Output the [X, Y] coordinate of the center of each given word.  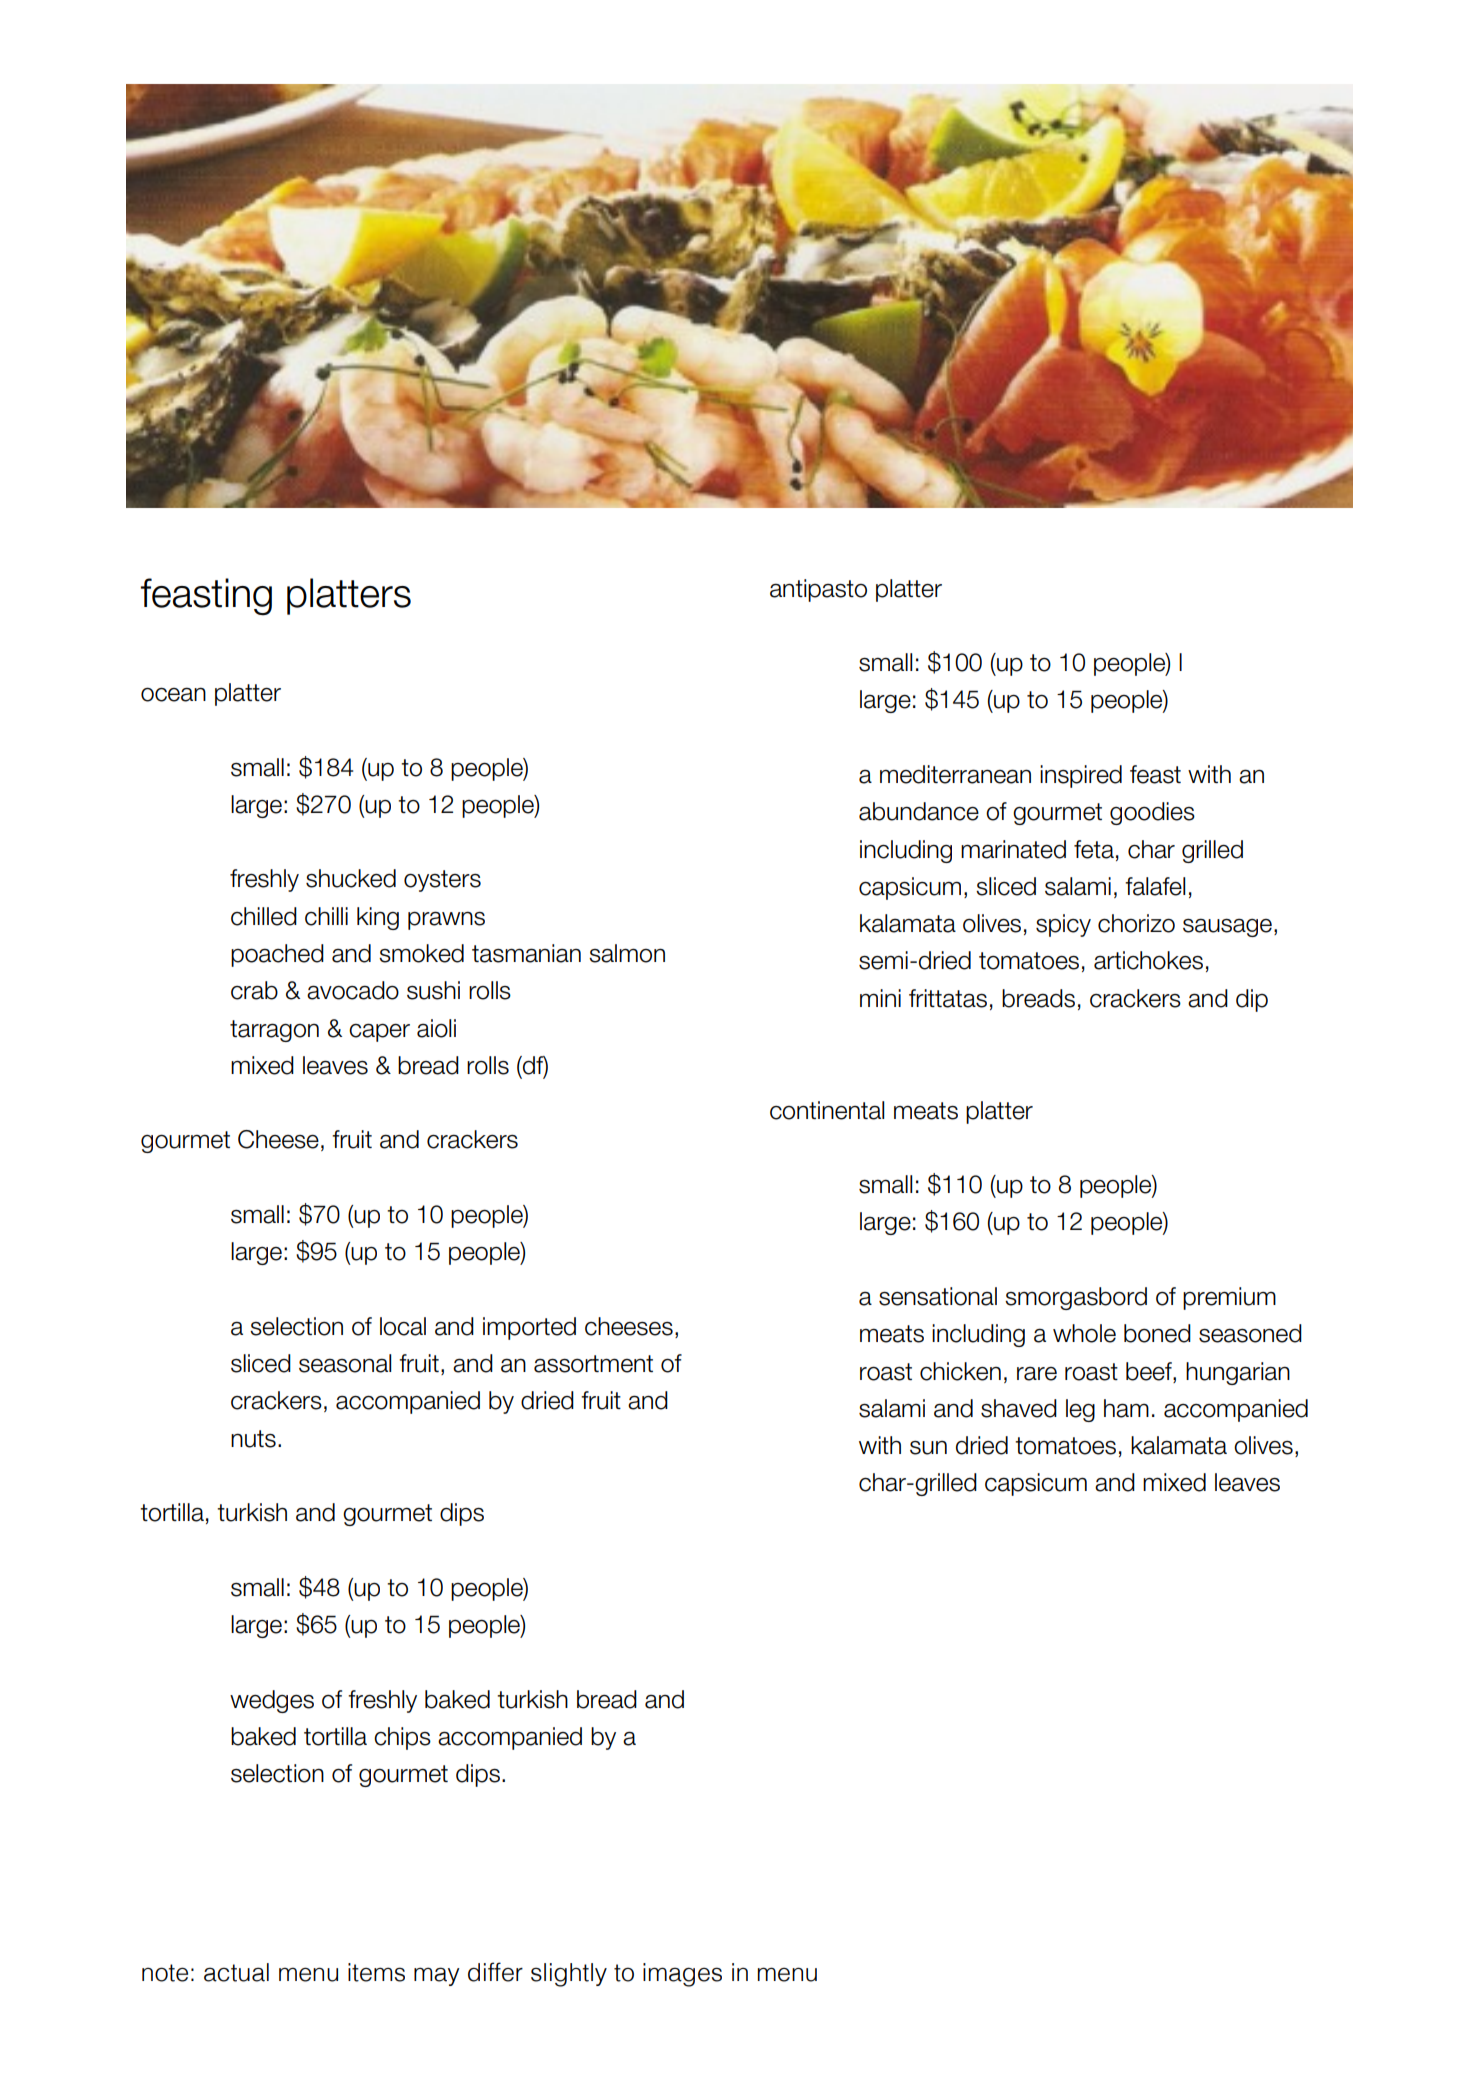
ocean [173, 694]
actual [236, 1972]
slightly [569, 1975]
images [682, 1975]
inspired [1081, 776]
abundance [919, 811]
